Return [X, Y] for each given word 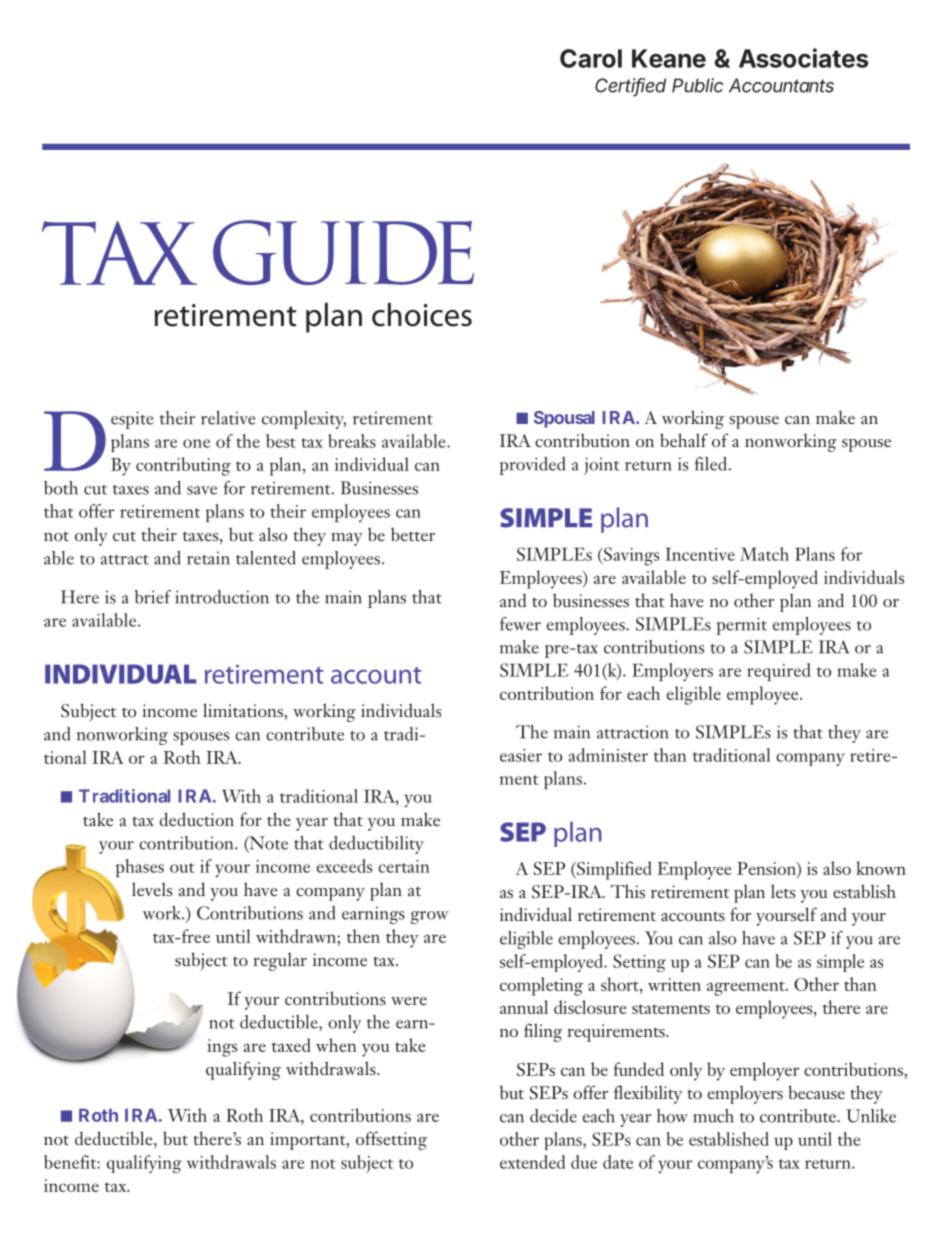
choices [422, 315]
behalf [684, 440]
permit [742, 626]
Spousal [564, 419]
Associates [803, 58]
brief [153, 597]
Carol [591, 58]
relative [228, 418]
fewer [520, 624]
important [309, 1141]
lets [783, 891]
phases [140, 868]
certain [404, 866]
